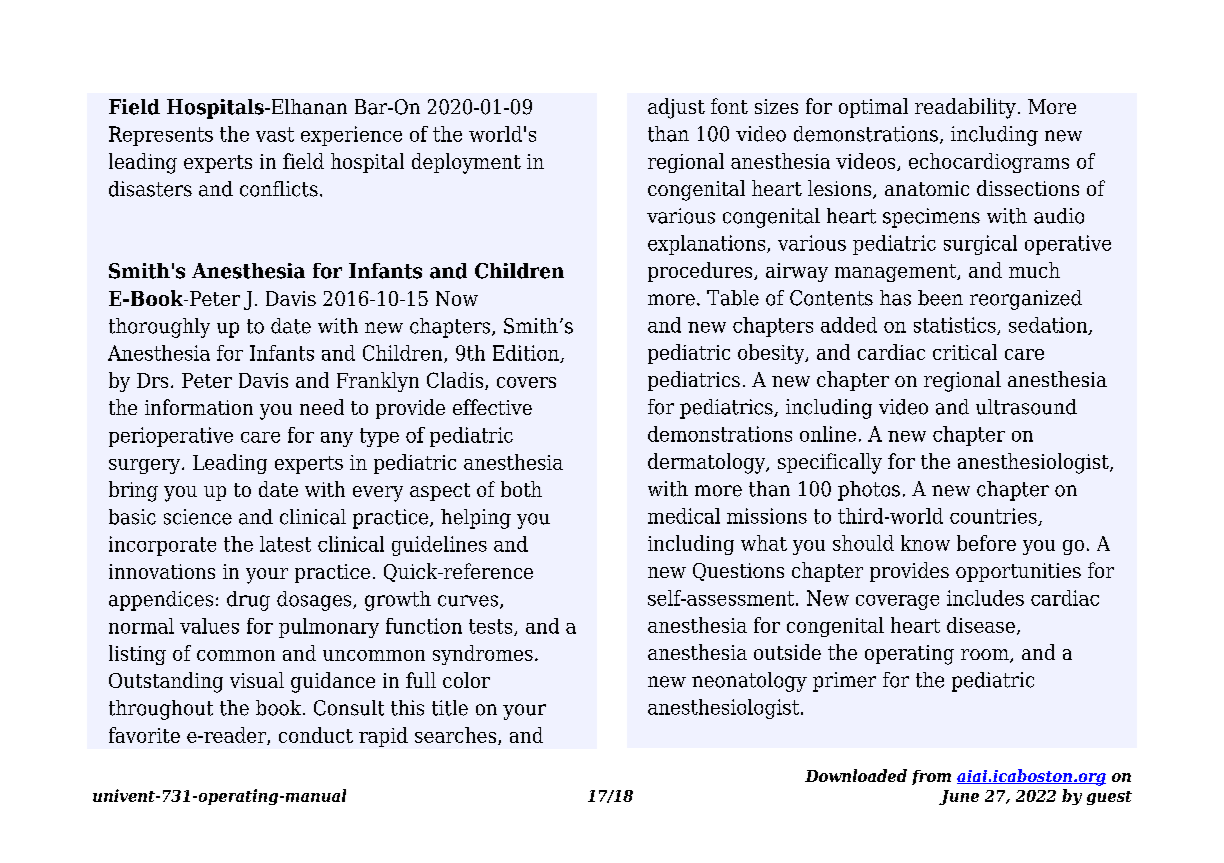  Describe the element at coordinates (159, 328) in the screenshot. I see `thoroughly` at that location.
